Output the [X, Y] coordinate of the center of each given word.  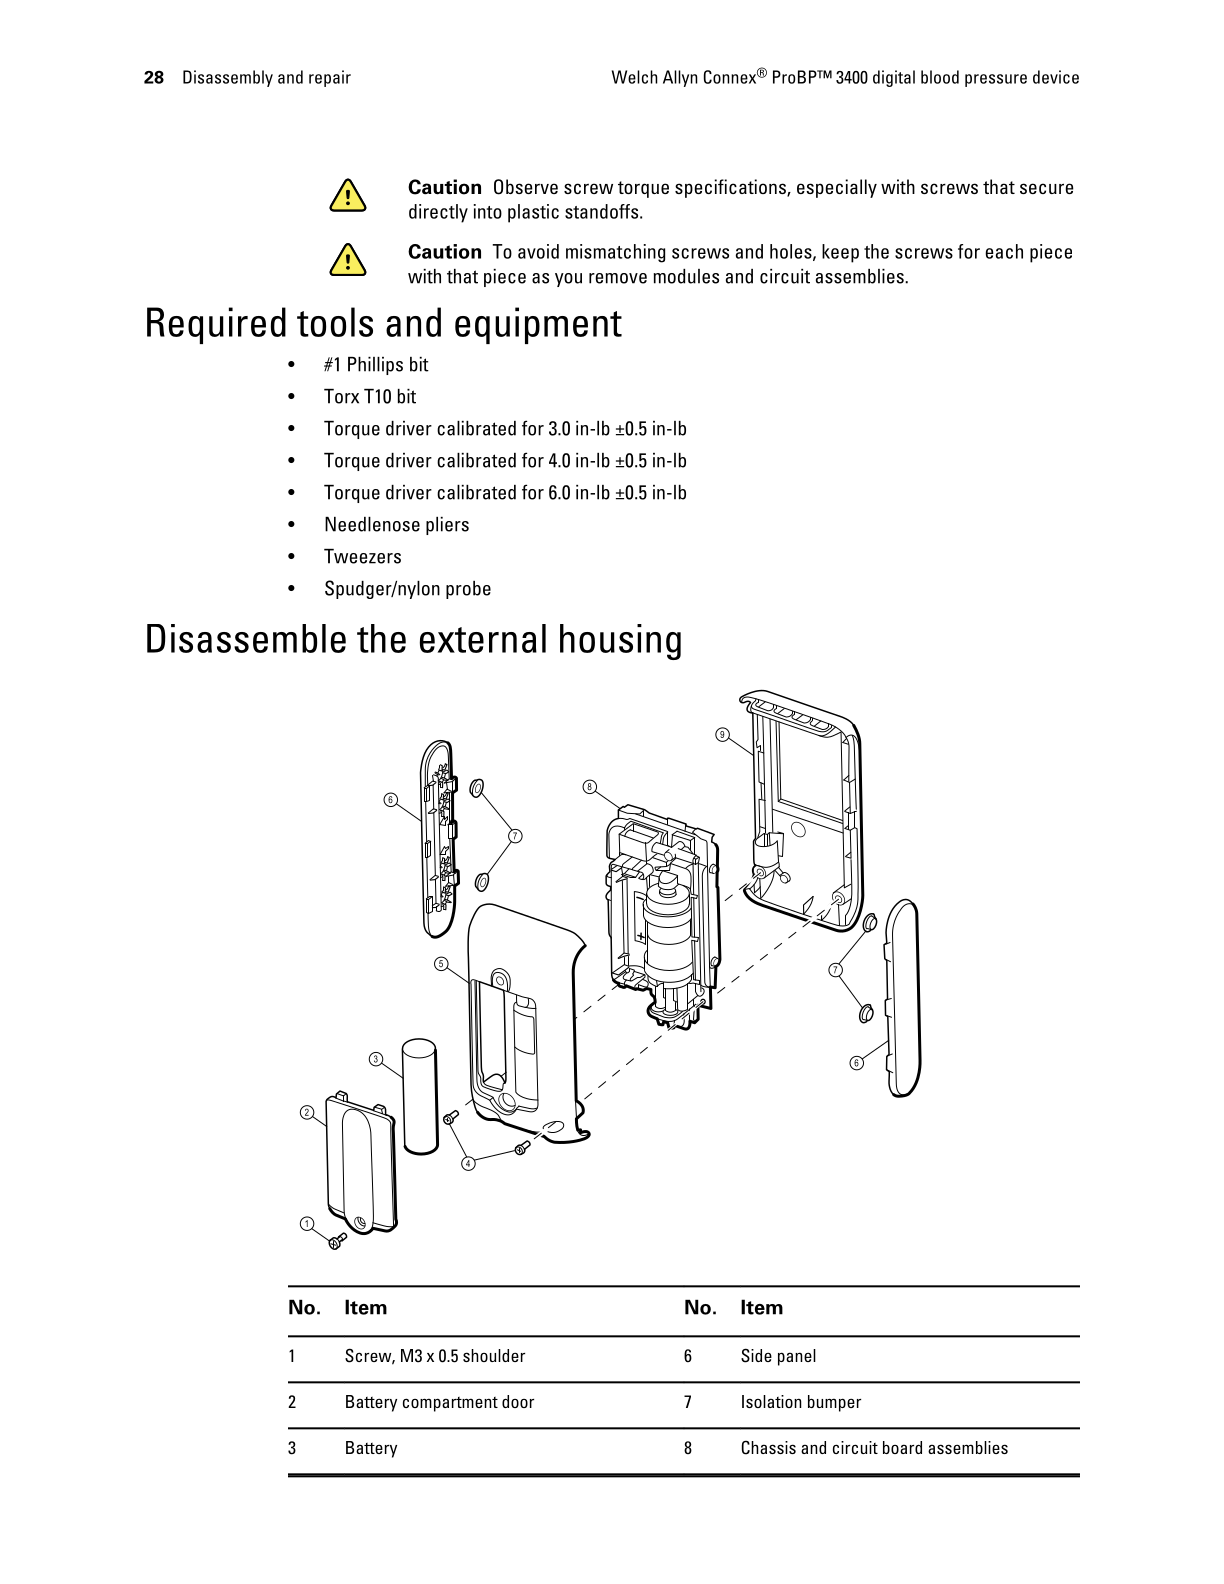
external [483, 638]
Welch [635, 77]
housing [620, 642]
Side [756, 1355]
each [1004, 251]
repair [330, 78]
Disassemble [246, 638]
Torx [341, 396]
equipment [538, 325]
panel [797, 1357]
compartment [450, 1404]
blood [940, 77]
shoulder [494, 1355]
